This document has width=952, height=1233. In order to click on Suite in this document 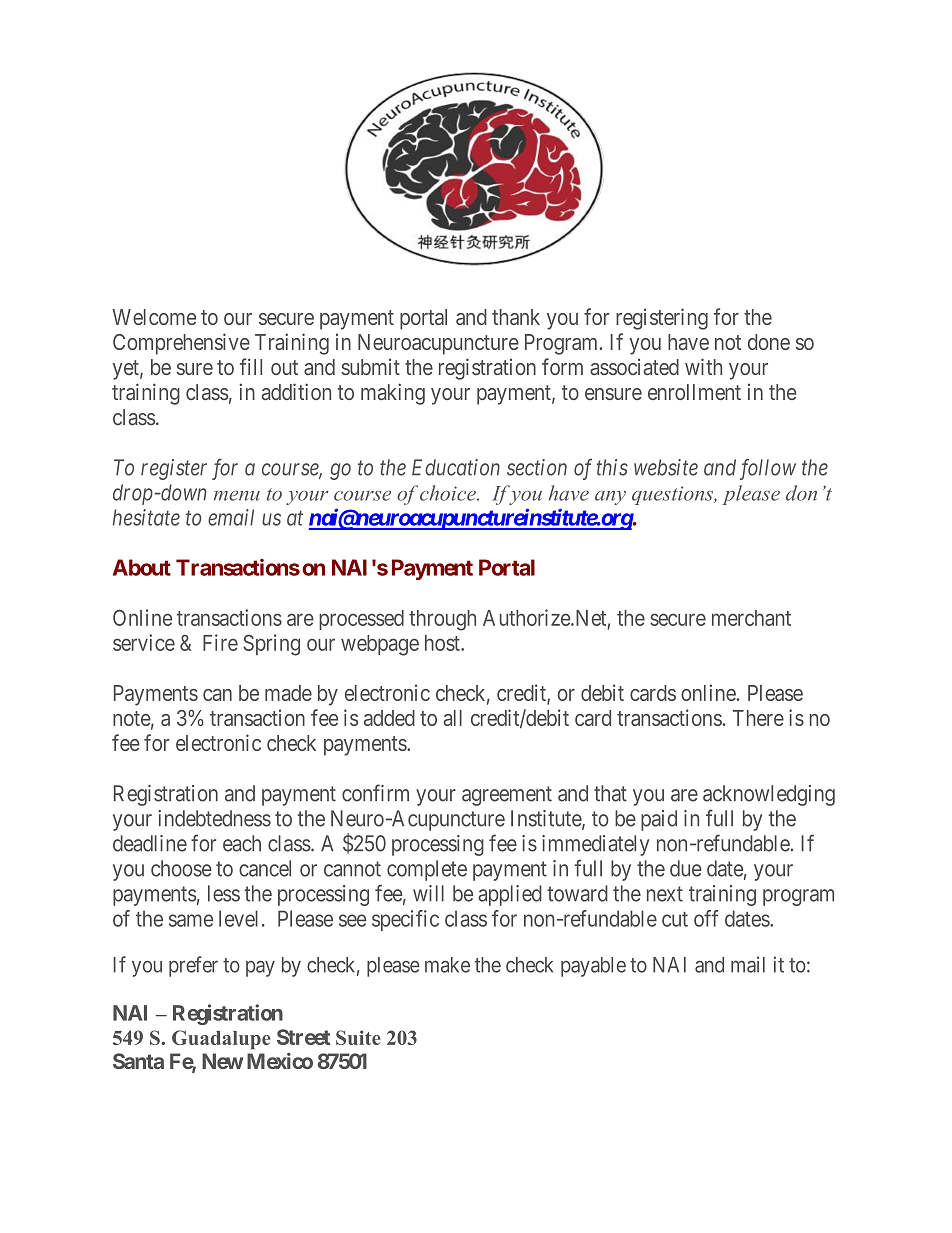, I will do `click(358, 1037)`.
